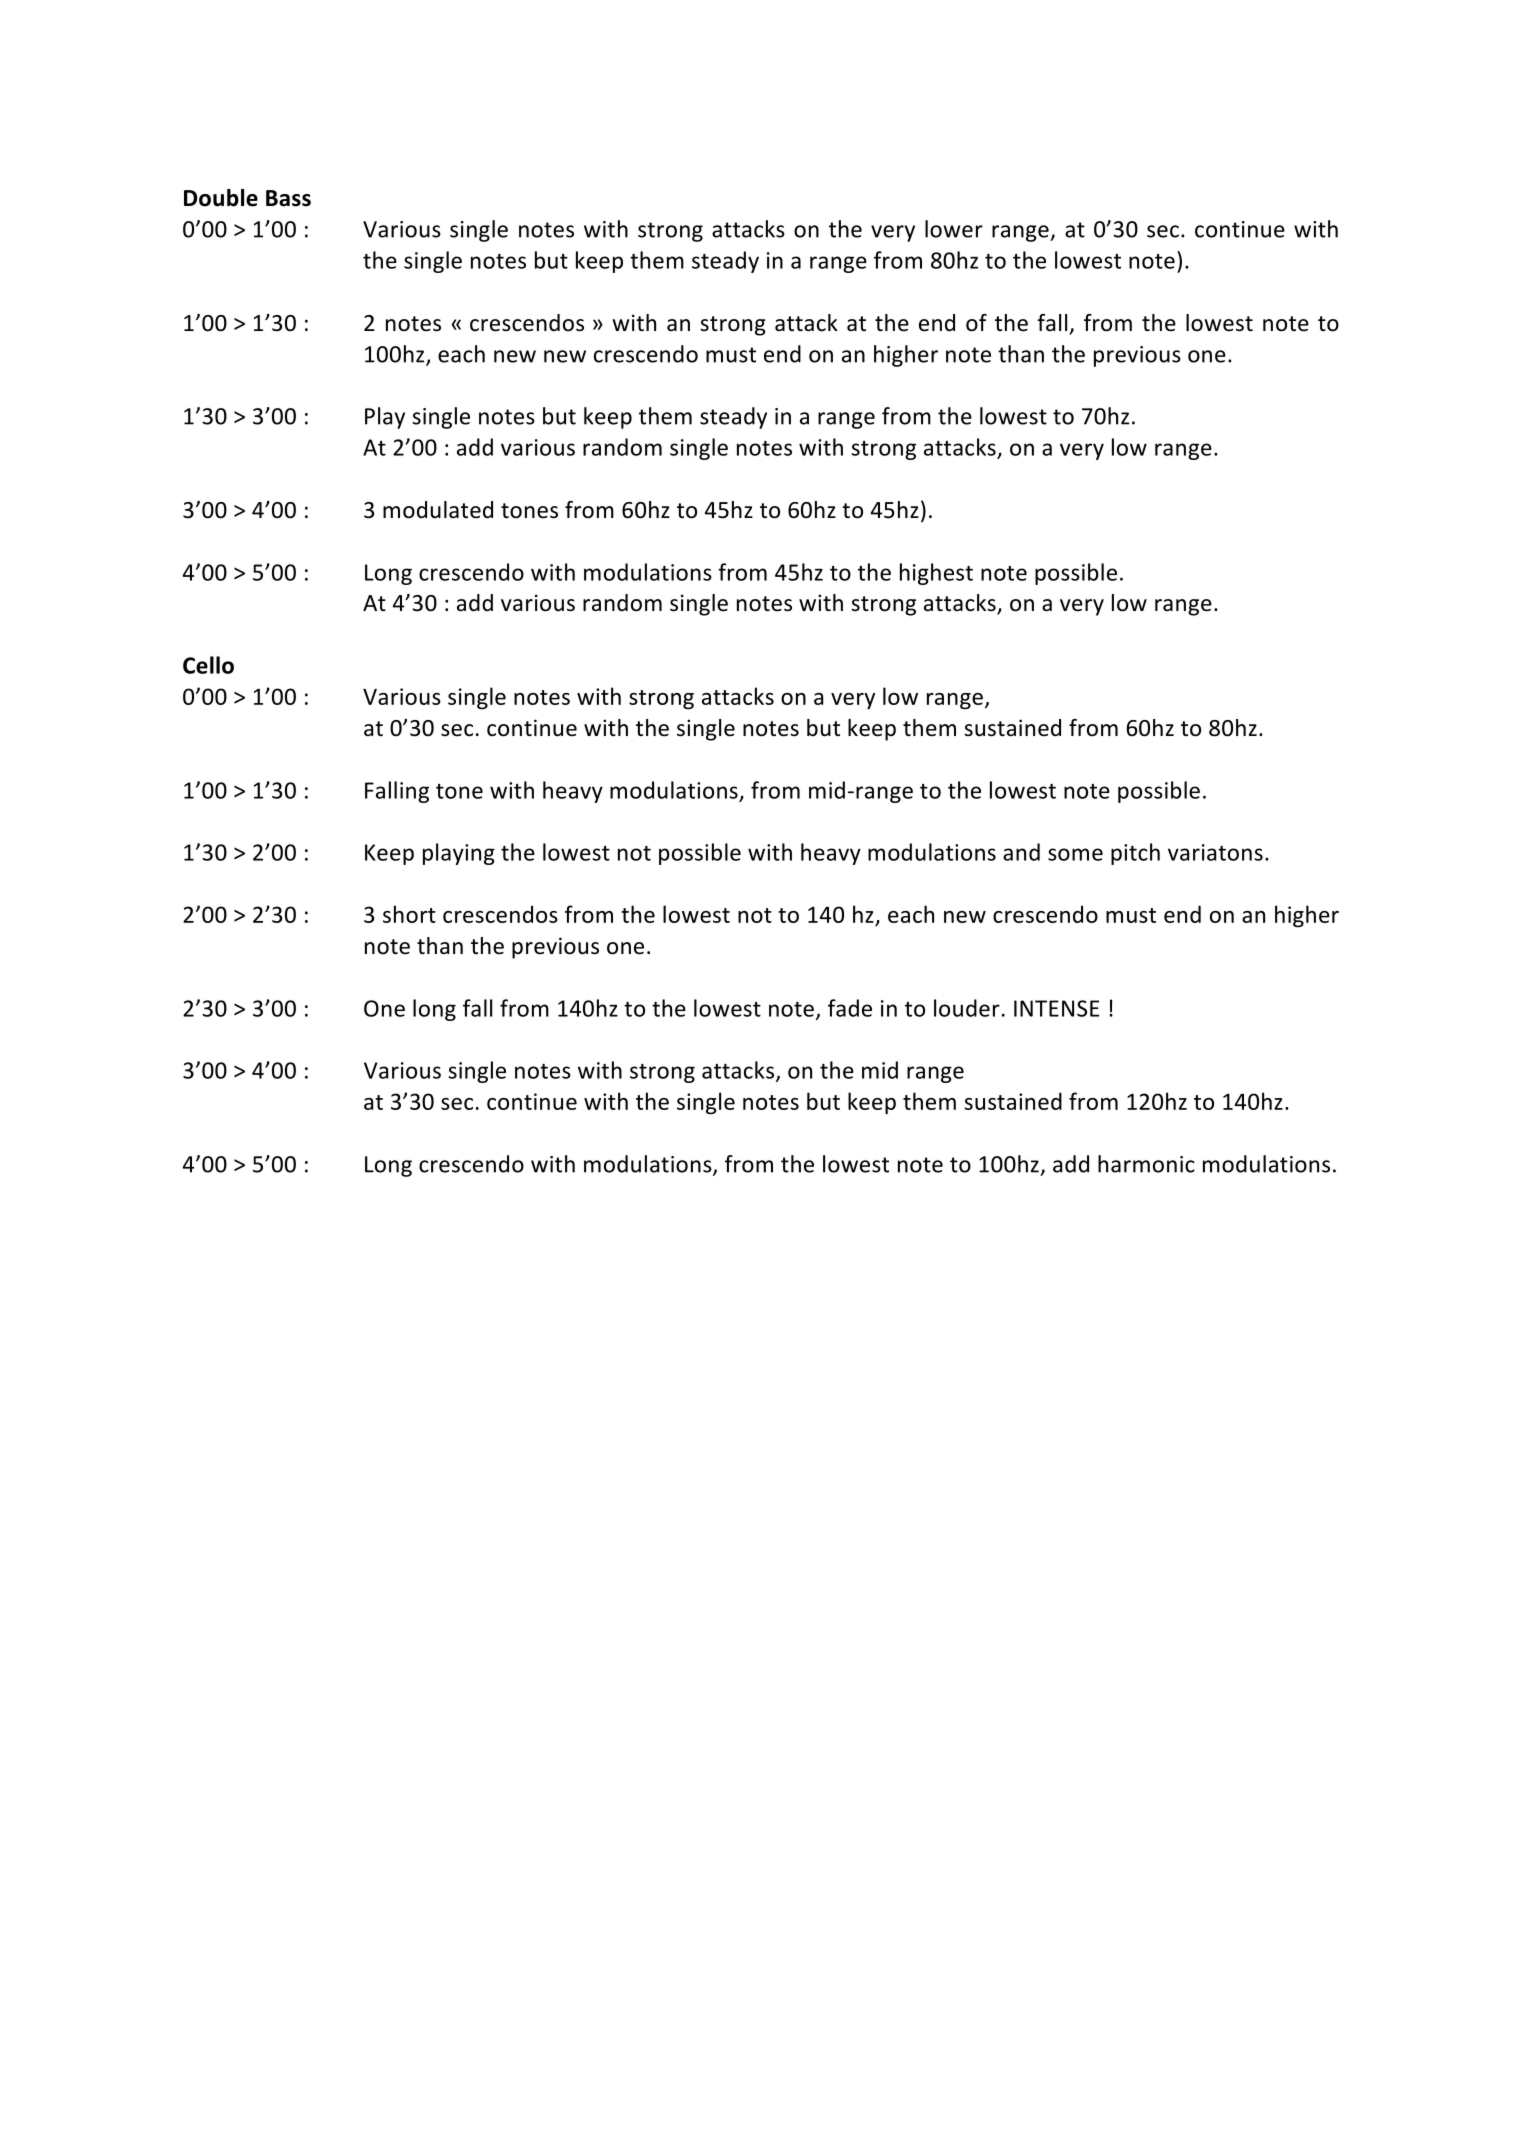 Image resolution: width=1520 pixels, height=2149 pixels. What do you see at coordinates (288, 198) in the screenshot?
I see `Bass` at bounding box center [288, 198].
